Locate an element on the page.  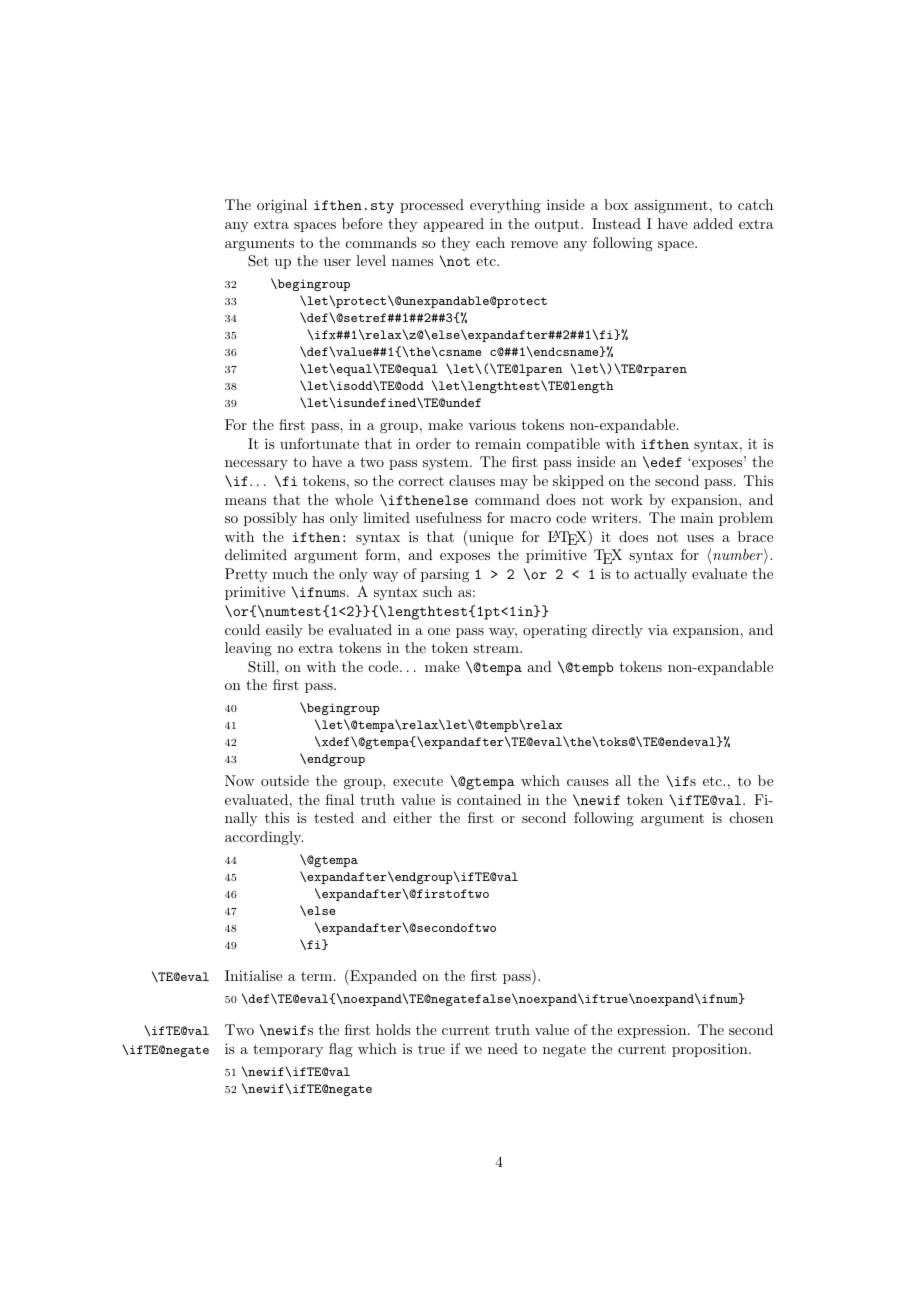
added is located at coordinates (713, 223).
